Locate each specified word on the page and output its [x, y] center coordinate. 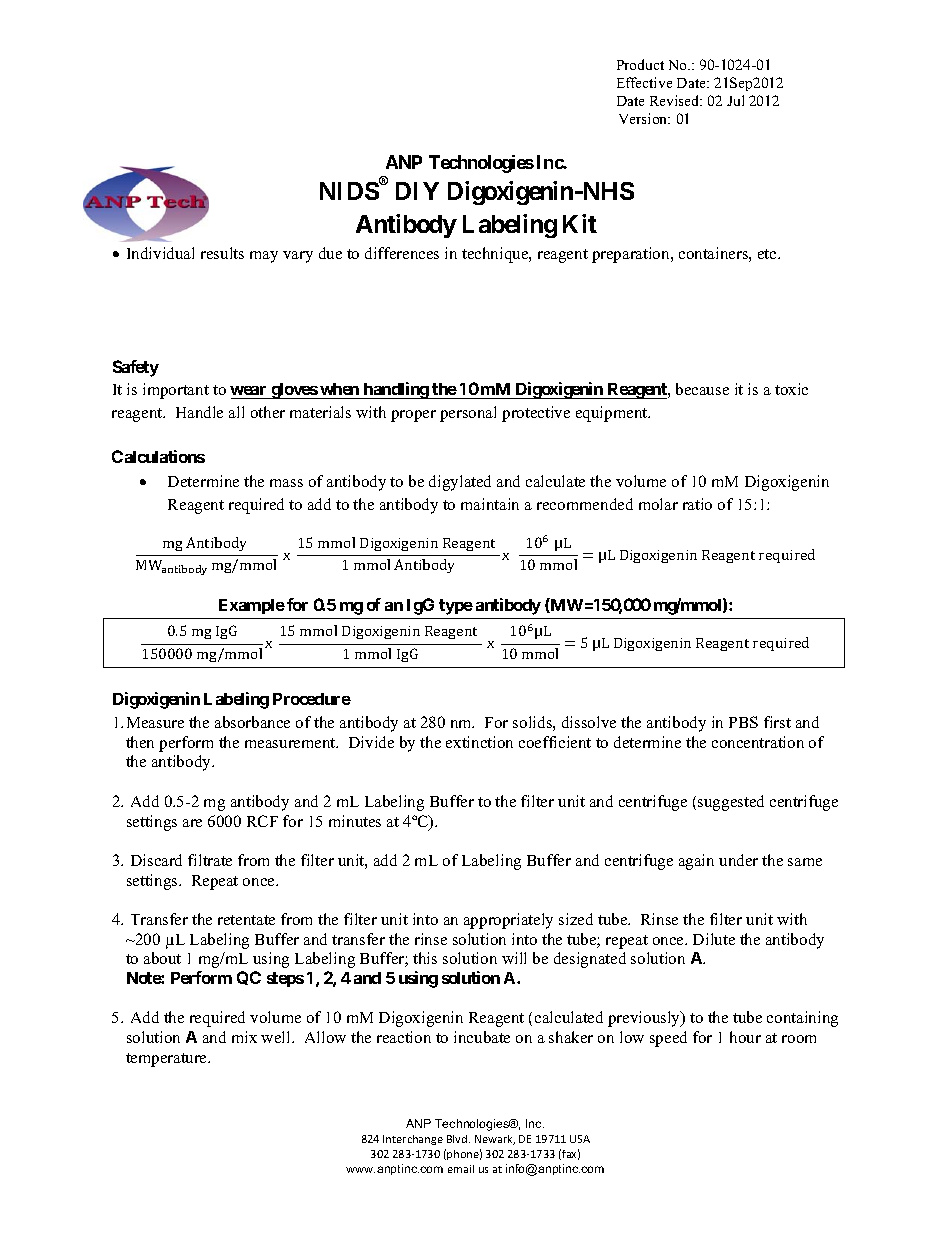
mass [286, 483]
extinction [479, 742]
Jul [735, 100]
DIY [417, 191]
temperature [168, 1060]
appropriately [508, 921]
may [264, 257]
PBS [743, 722]
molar [658, 504]
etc [768, 254]
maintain [490, 504]
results [222, 253]
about [162, 958]
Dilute [714, 939]
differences [402, 253]
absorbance [252, 722]
